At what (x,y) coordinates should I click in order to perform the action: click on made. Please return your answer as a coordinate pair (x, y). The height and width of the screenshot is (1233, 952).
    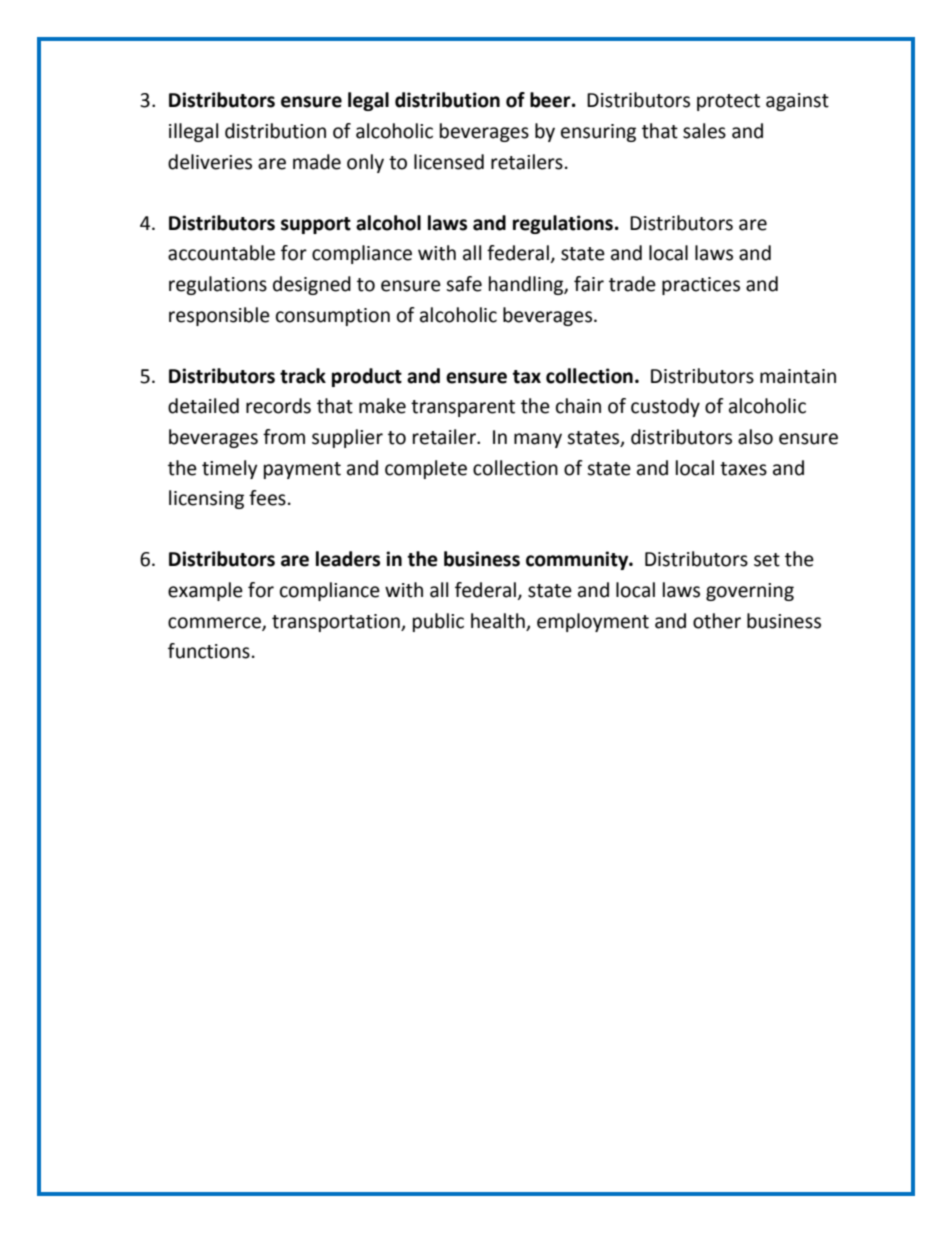
    Looking at the image, I should click on (317, 162).
